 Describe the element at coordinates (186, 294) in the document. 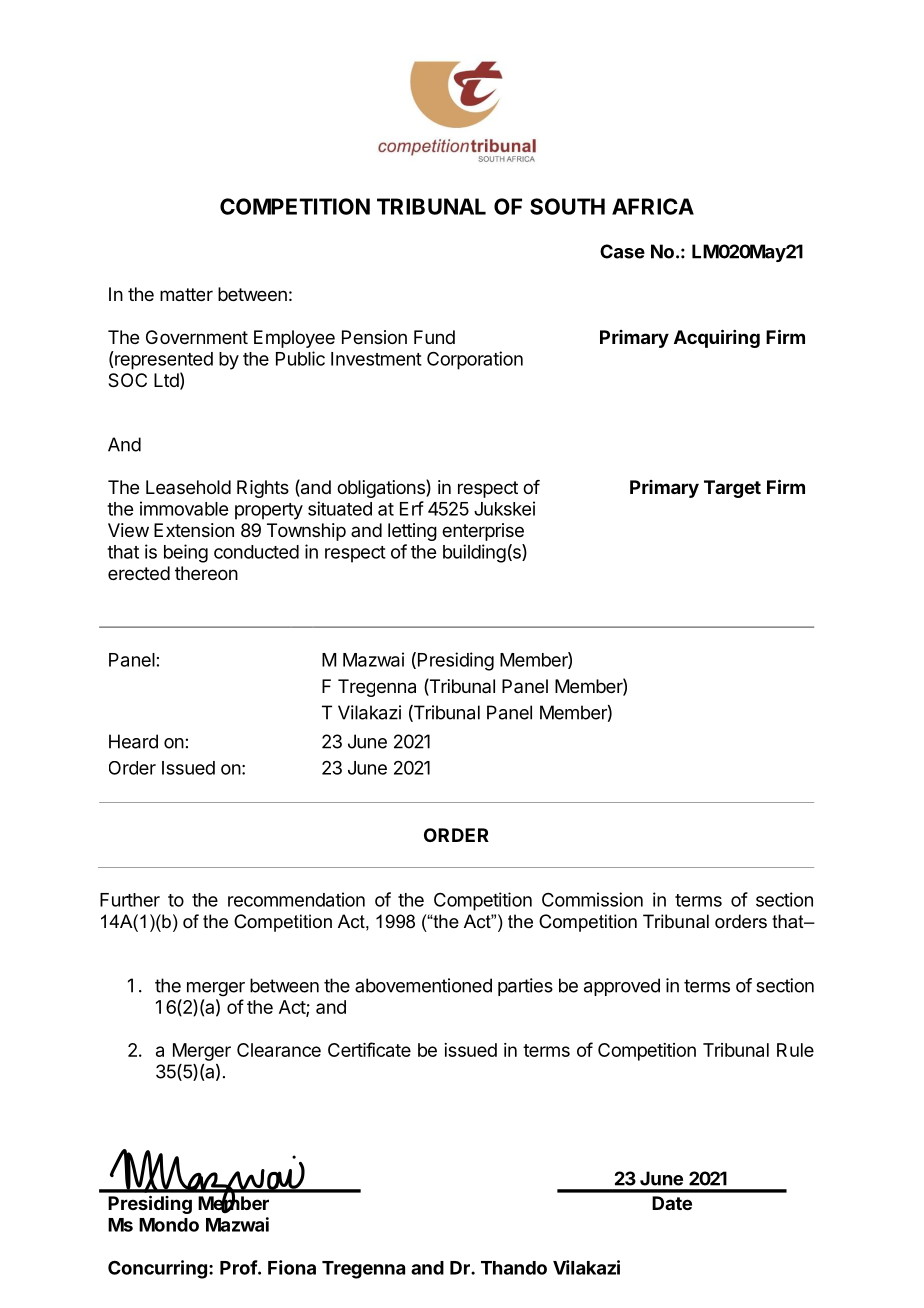

I see `matter` at that location.
